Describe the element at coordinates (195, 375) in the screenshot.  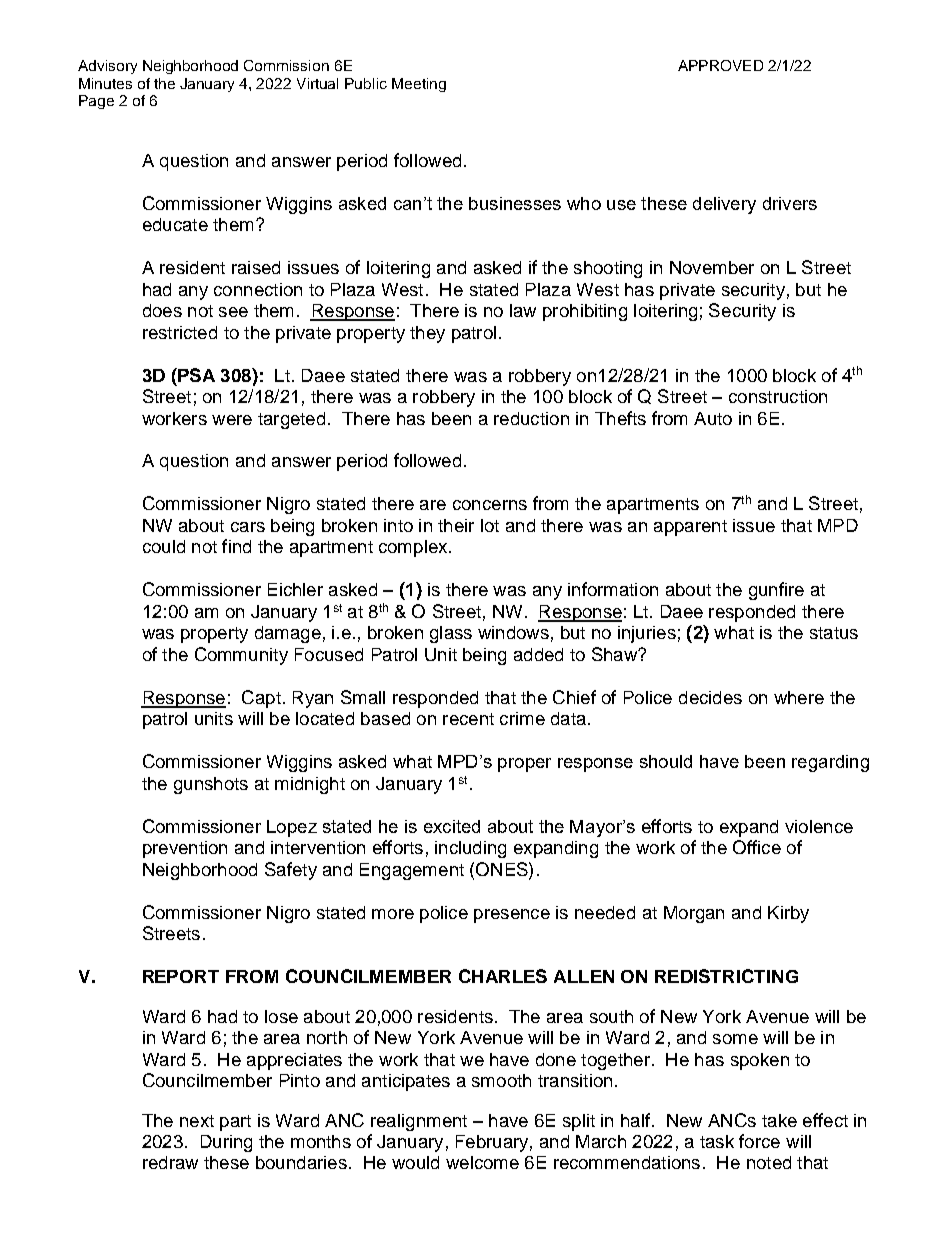
I see `PSA` at that location.
